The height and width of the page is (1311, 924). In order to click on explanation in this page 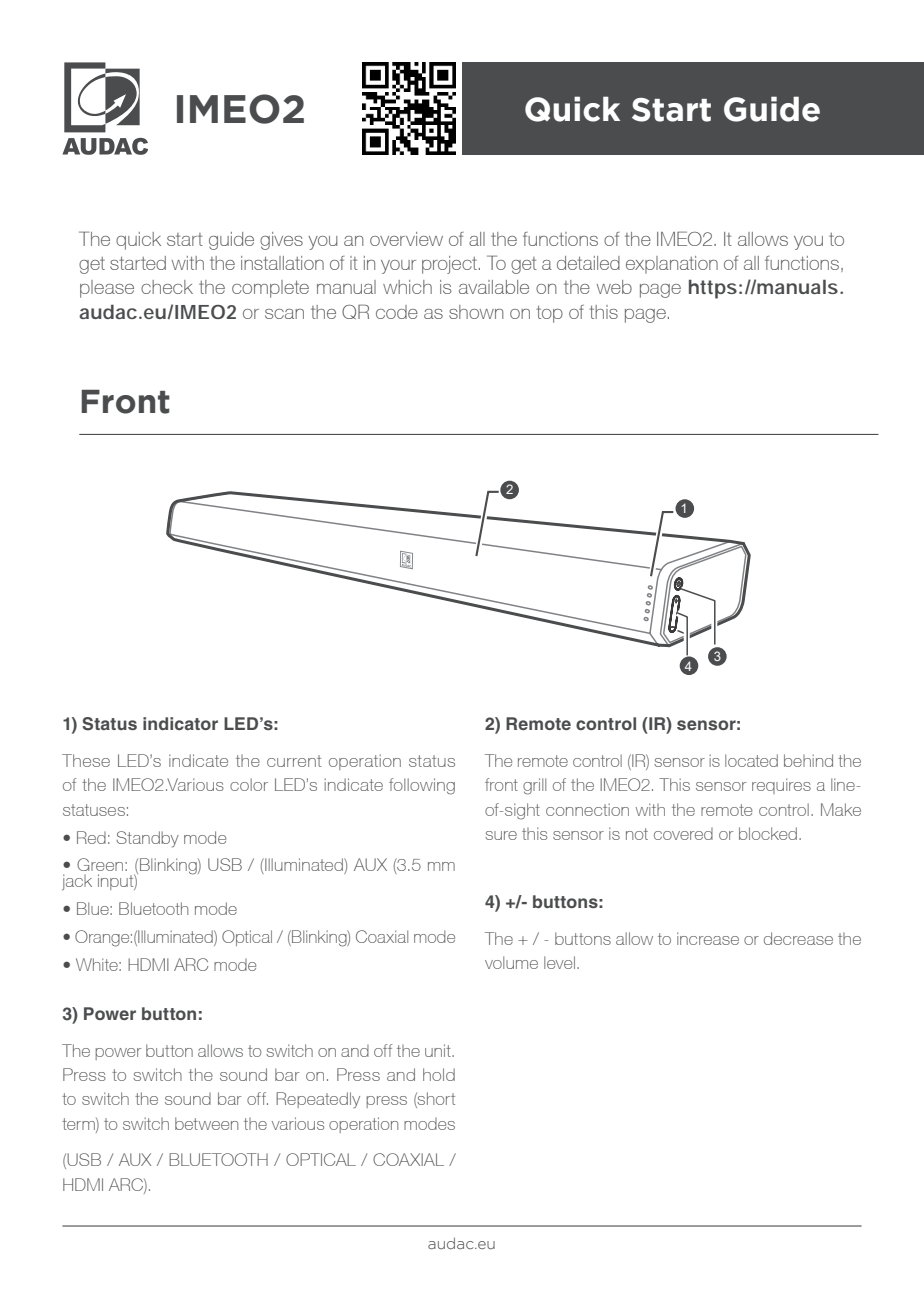, I will do `click(672, 265)`.
